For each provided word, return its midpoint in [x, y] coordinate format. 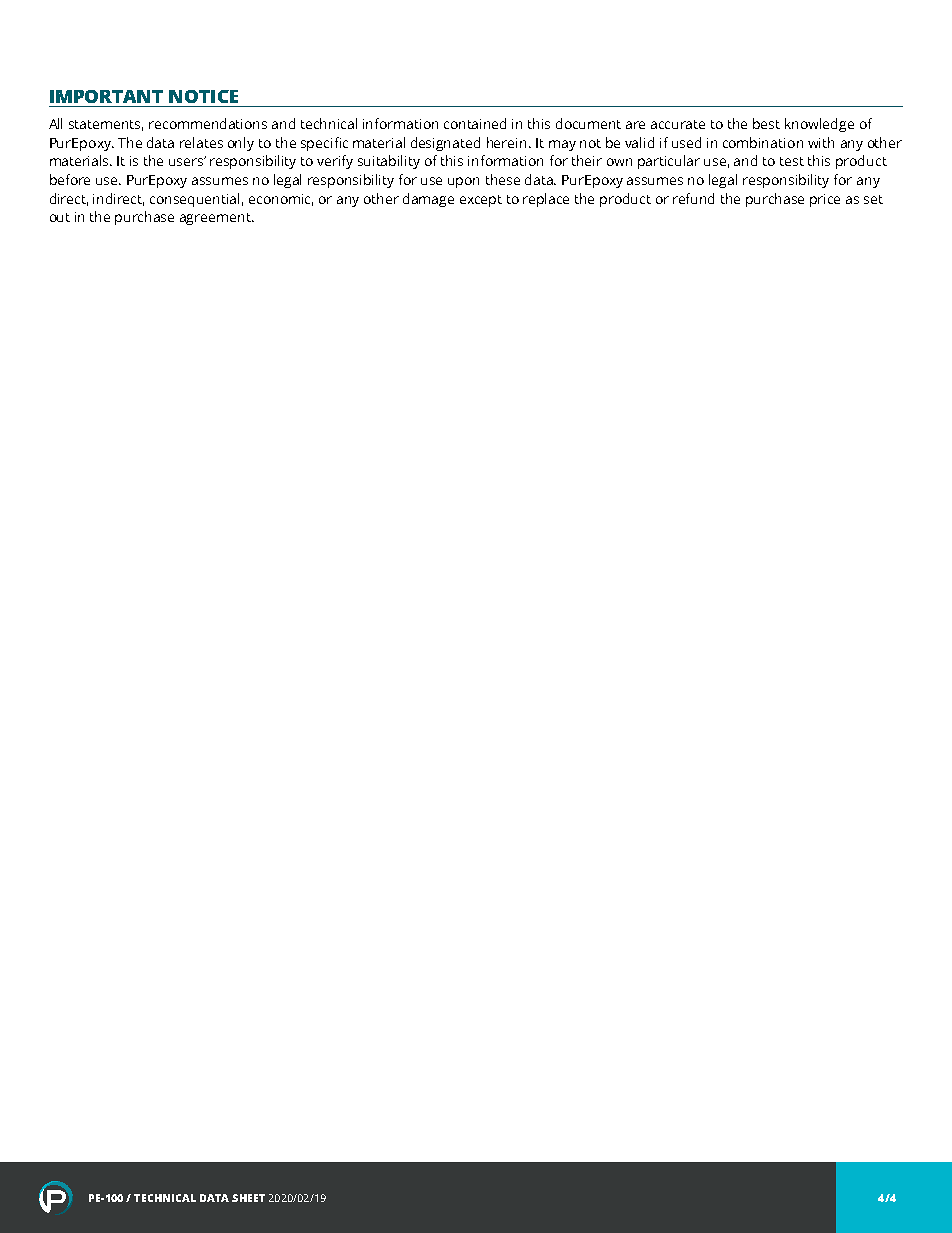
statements [106, 125]
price [825, 200]
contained [475, 123]
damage [428, 200]
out [60, 217]
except [481, 201]
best [766, 123]
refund [693, 198]
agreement [216, 219]
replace [546, 200]
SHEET [248, 1198]
